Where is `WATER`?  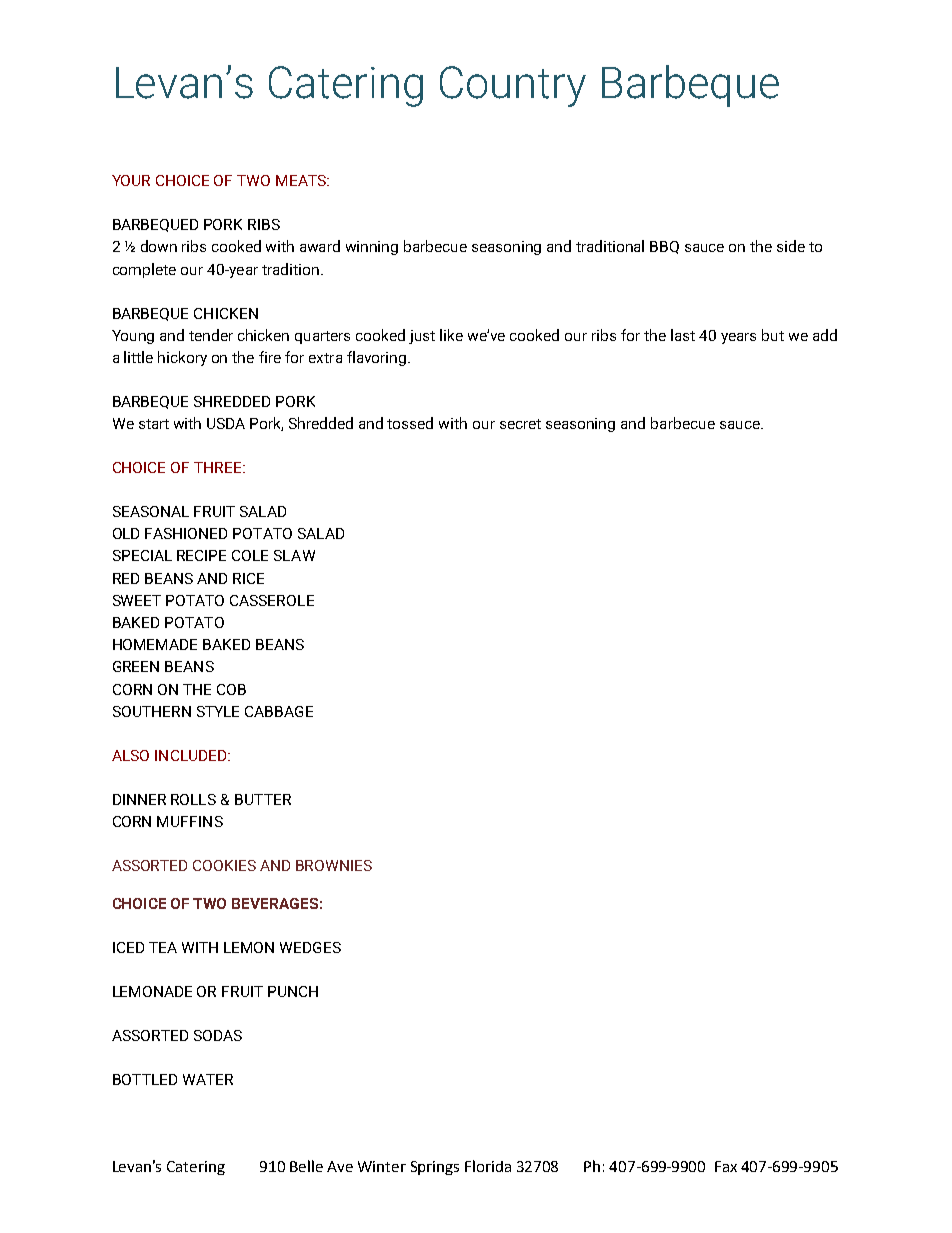
WATER is located at coordinates (208, 1079).
